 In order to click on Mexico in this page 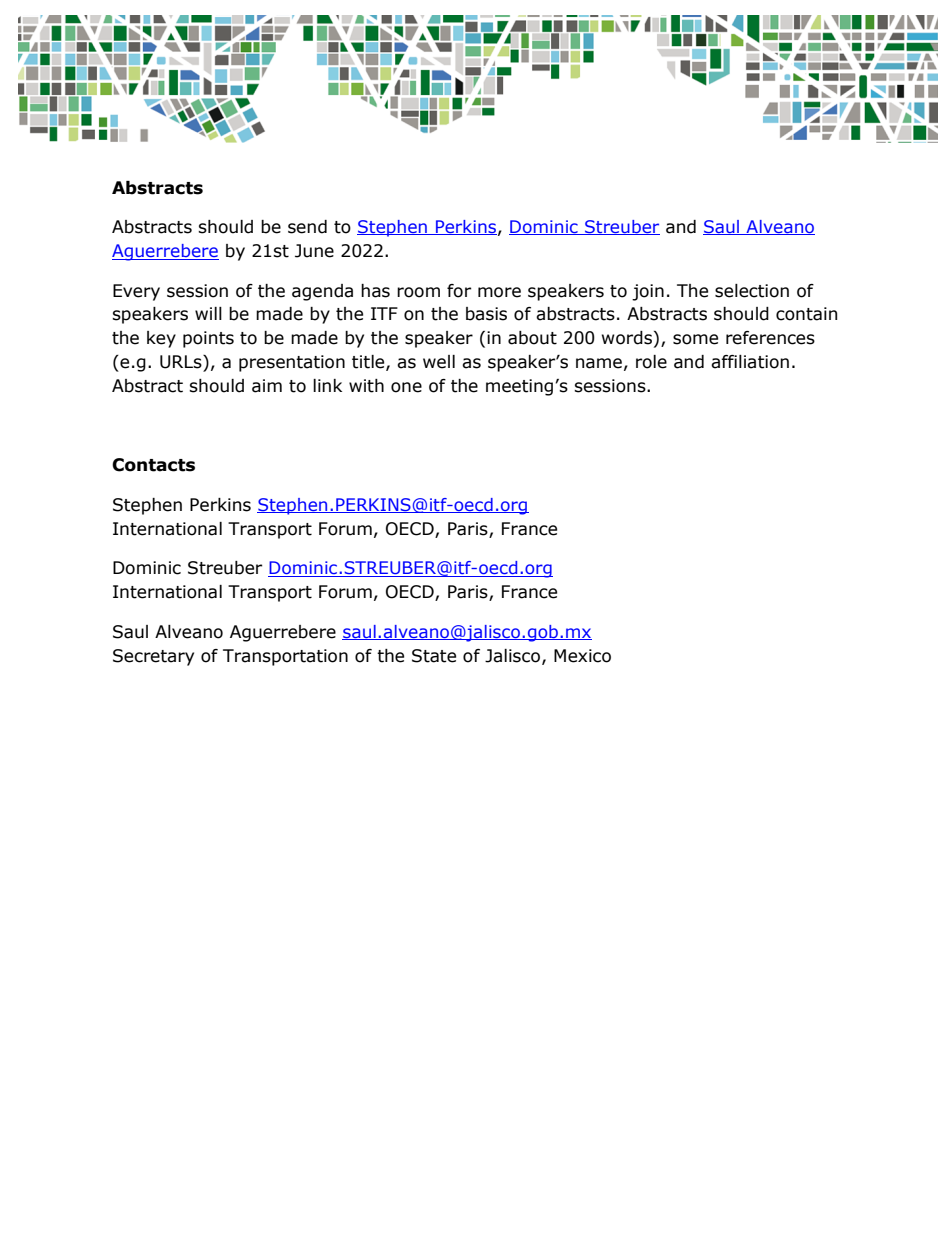, I will do `click(582, 656)`.
